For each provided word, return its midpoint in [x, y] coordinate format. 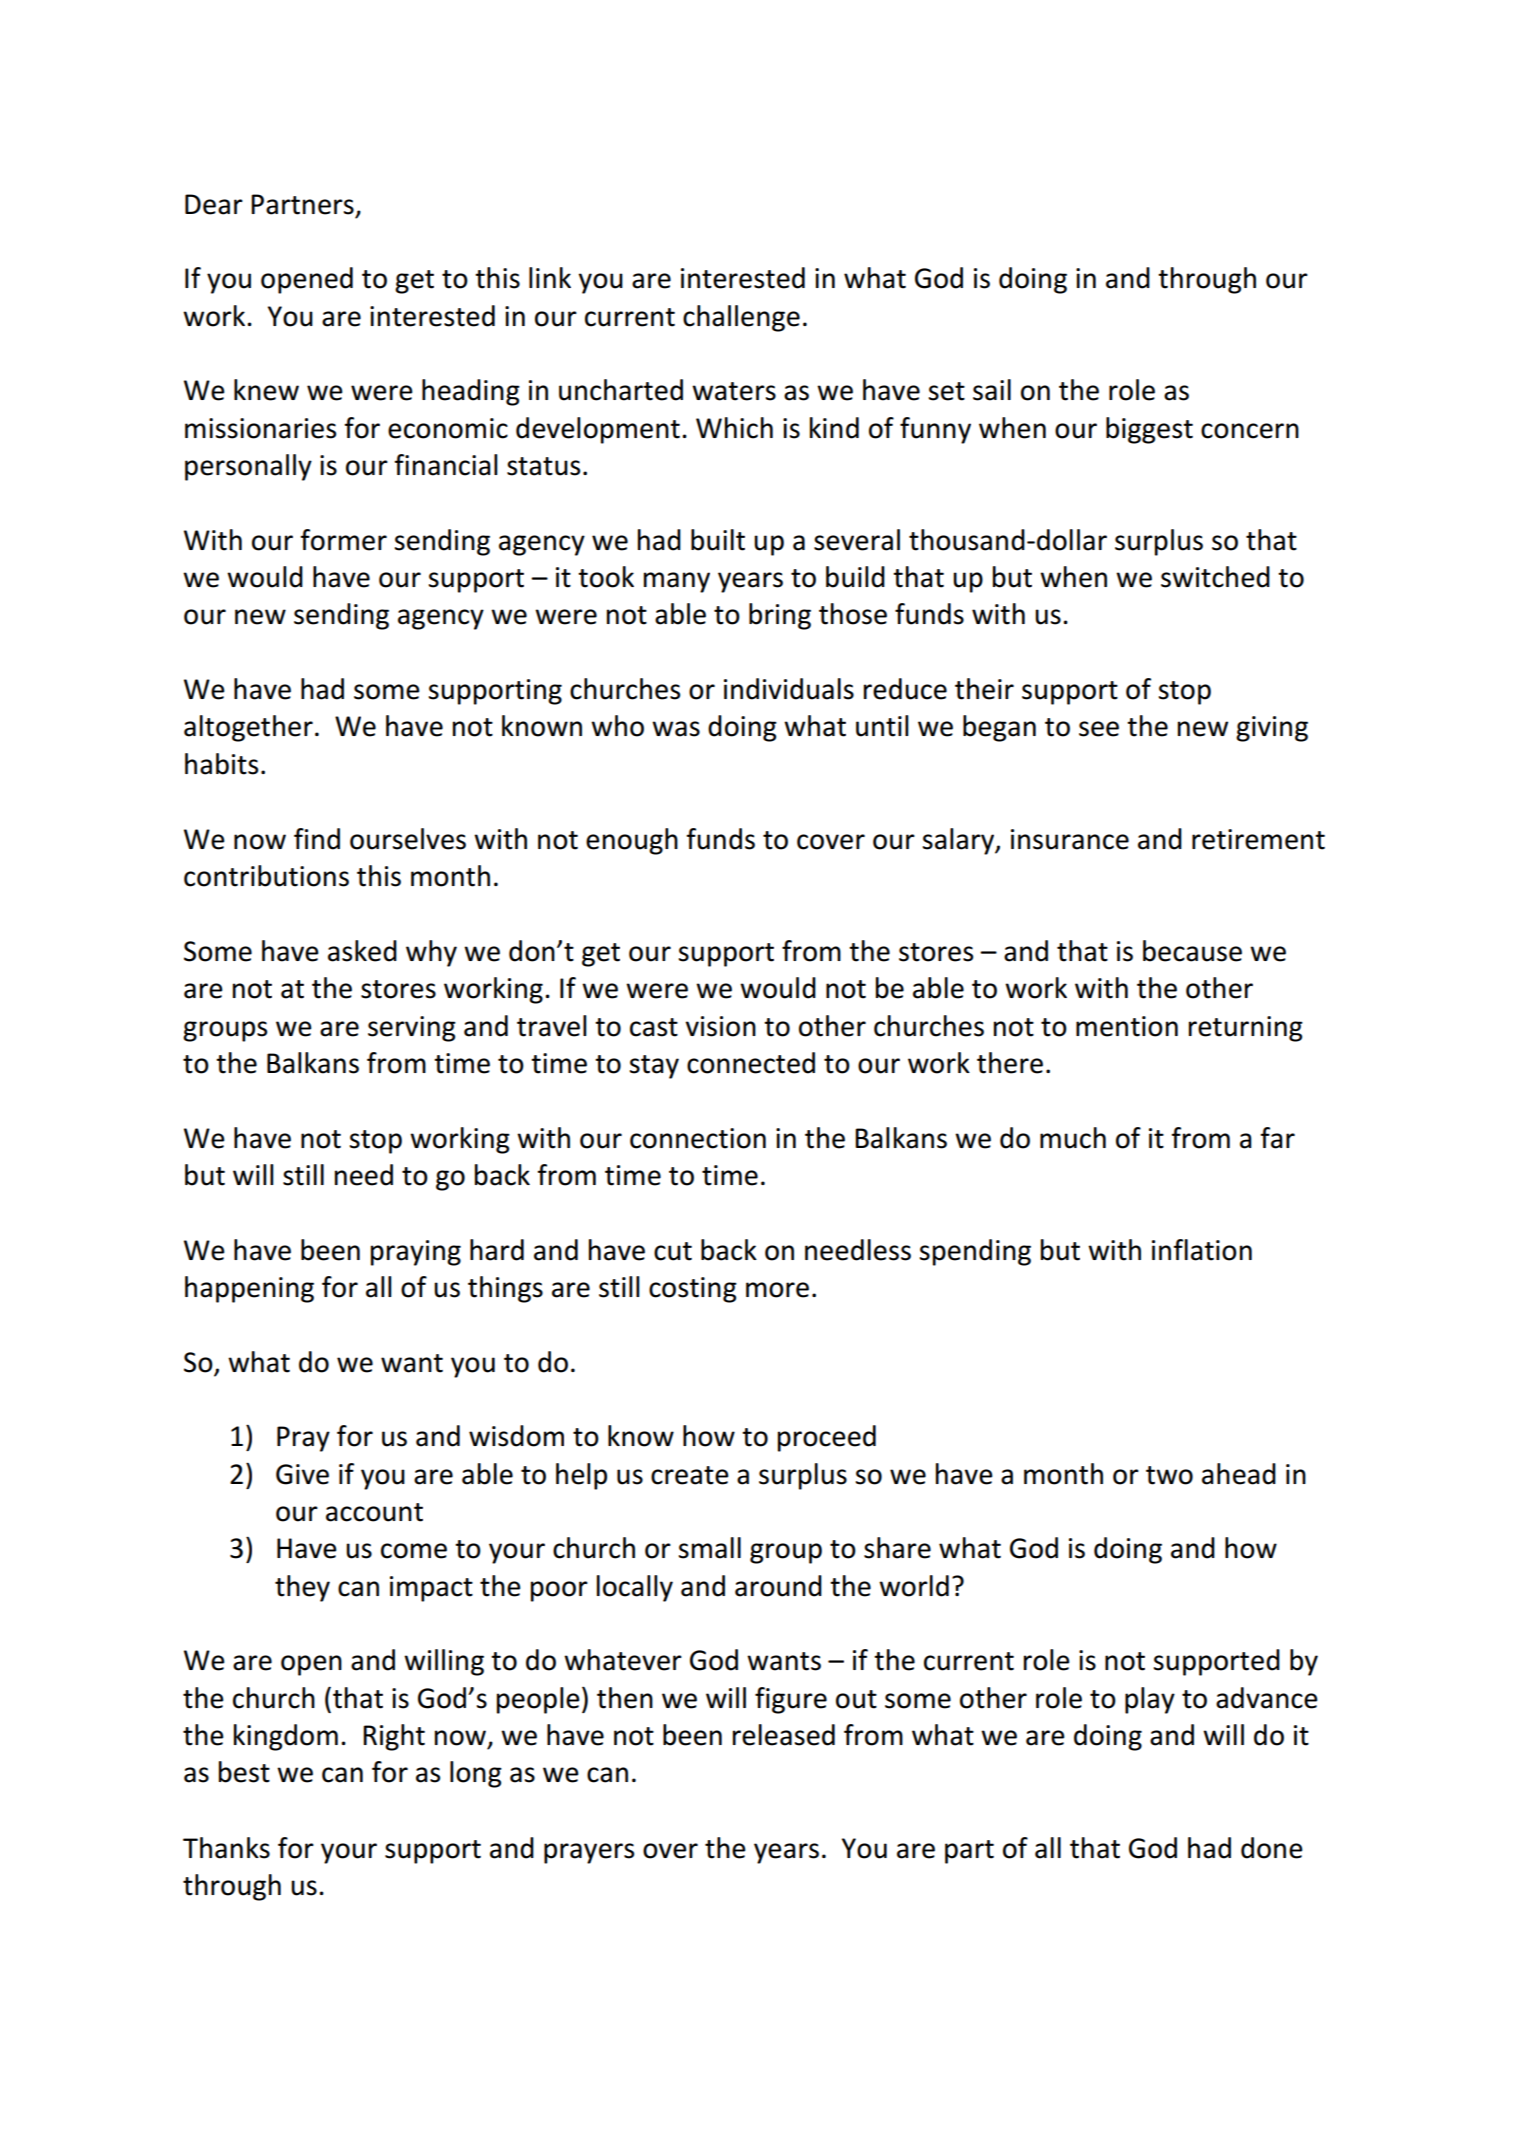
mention [1127, 1026]
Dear [214, 204]
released [784, 1735]
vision [720, 1026]
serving [412, 1029]
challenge [741, 318]
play [1150, 1700]
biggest [1149, 430]
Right [394, 1737]
